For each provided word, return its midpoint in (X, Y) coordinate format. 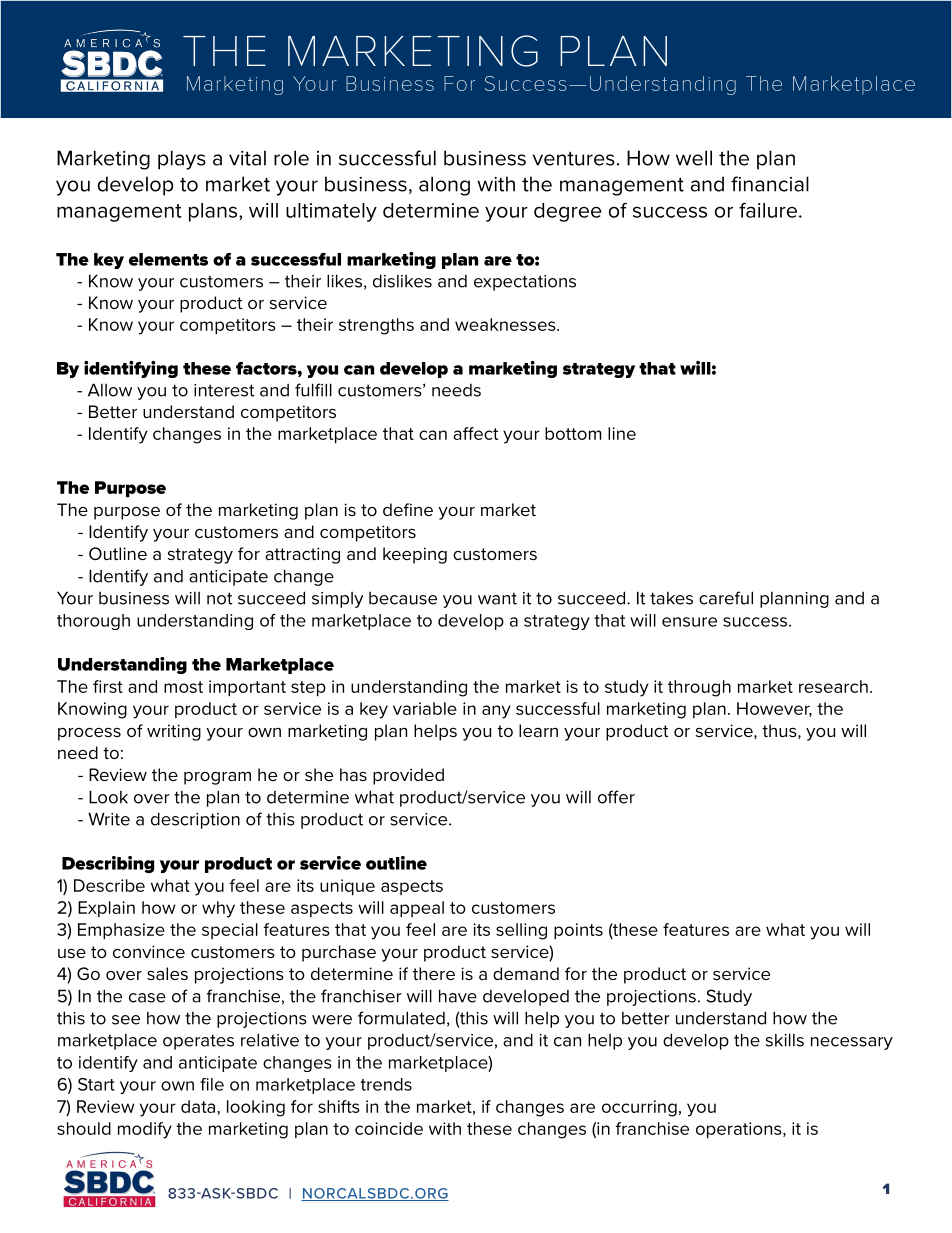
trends (386, 1084)
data (199, 1106)
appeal (417, 909)
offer (616, 797)
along (444, 186)
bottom (573, 433)
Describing (108, 864)
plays (182, 160)
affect (475, 433)
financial (770, 184)
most (183, 687)
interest (224, 390)
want (497, 598)
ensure (689, 622)
